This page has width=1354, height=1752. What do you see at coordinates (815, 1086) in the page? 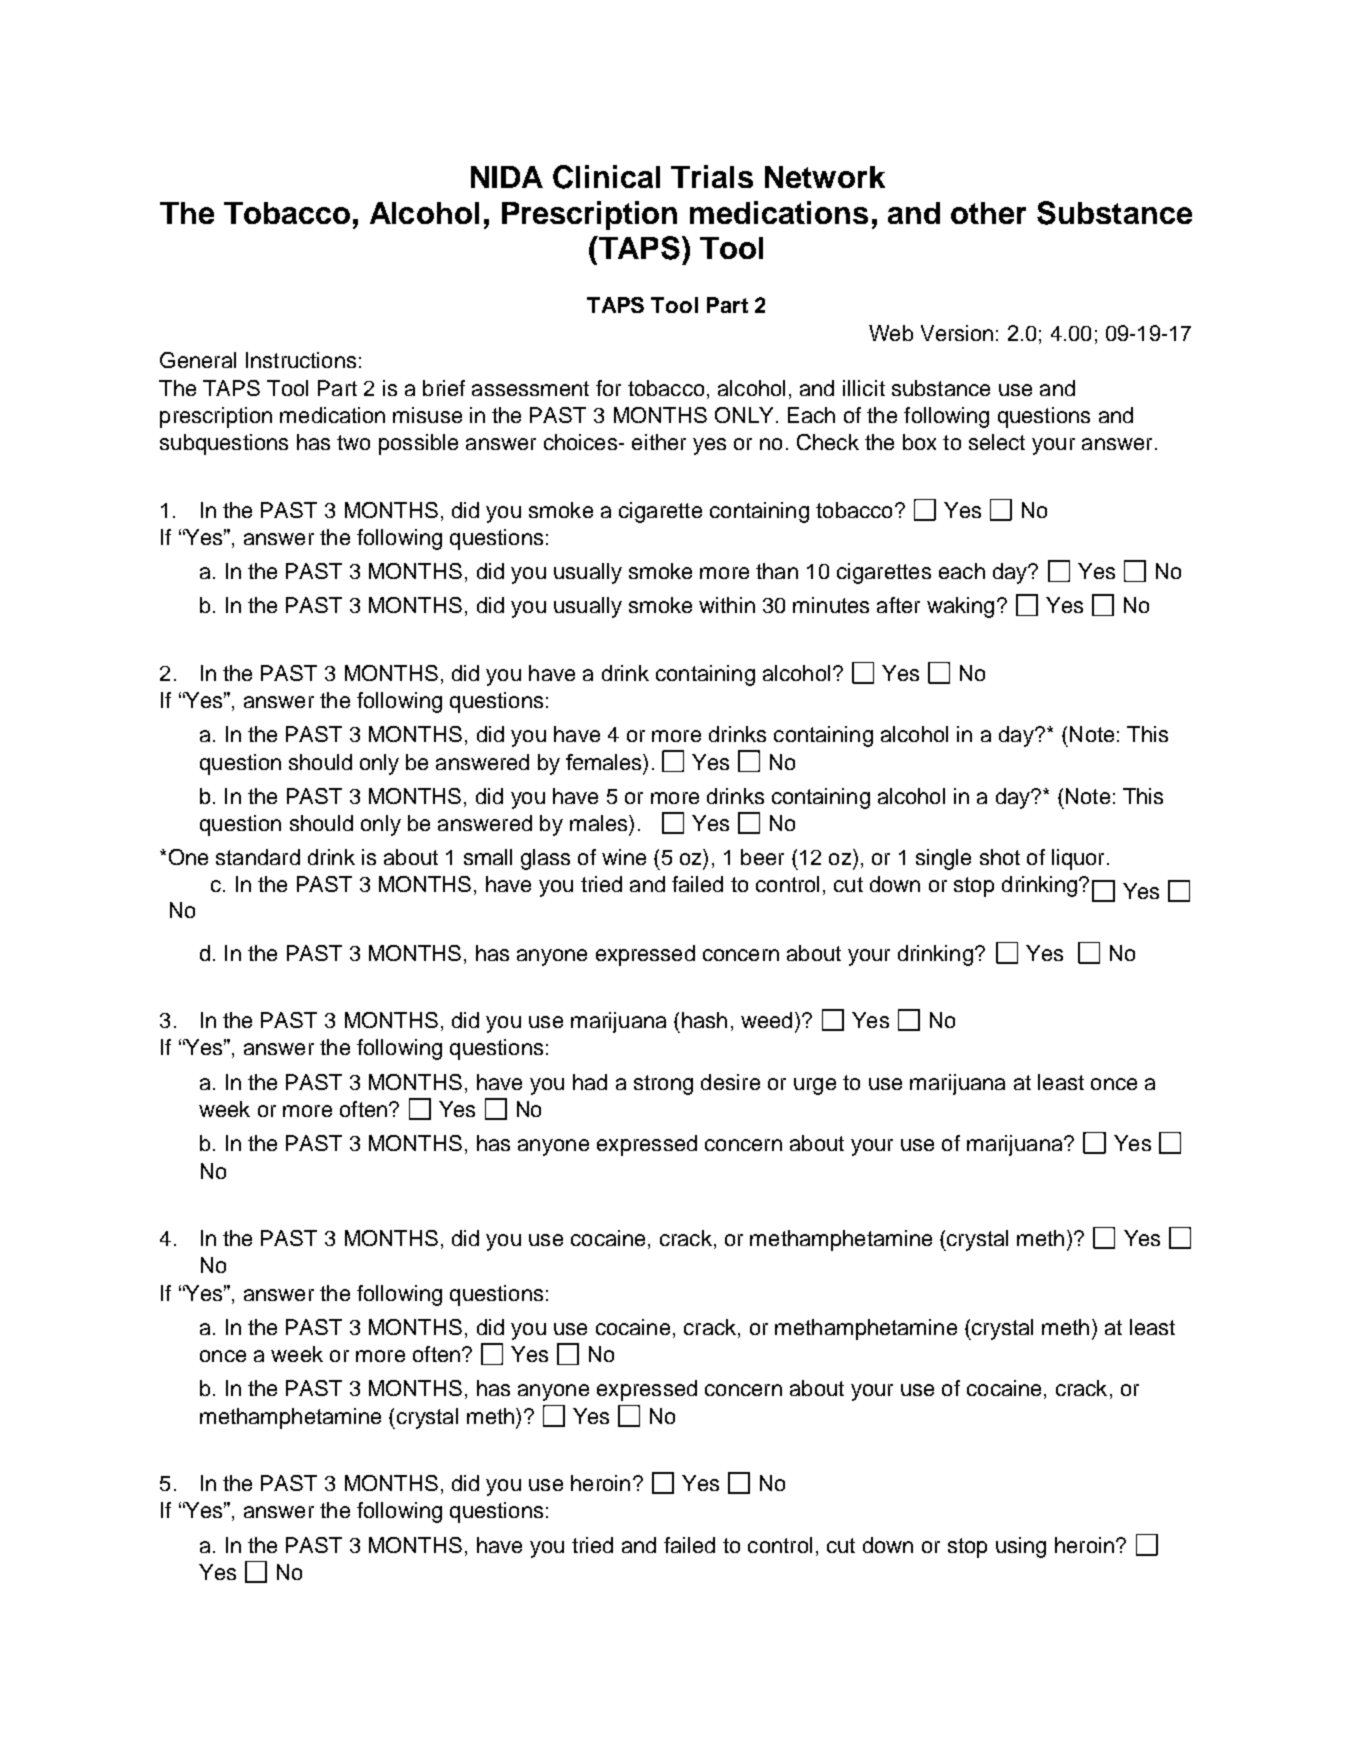
I see `urge` at bounding box center [815, 1086].
